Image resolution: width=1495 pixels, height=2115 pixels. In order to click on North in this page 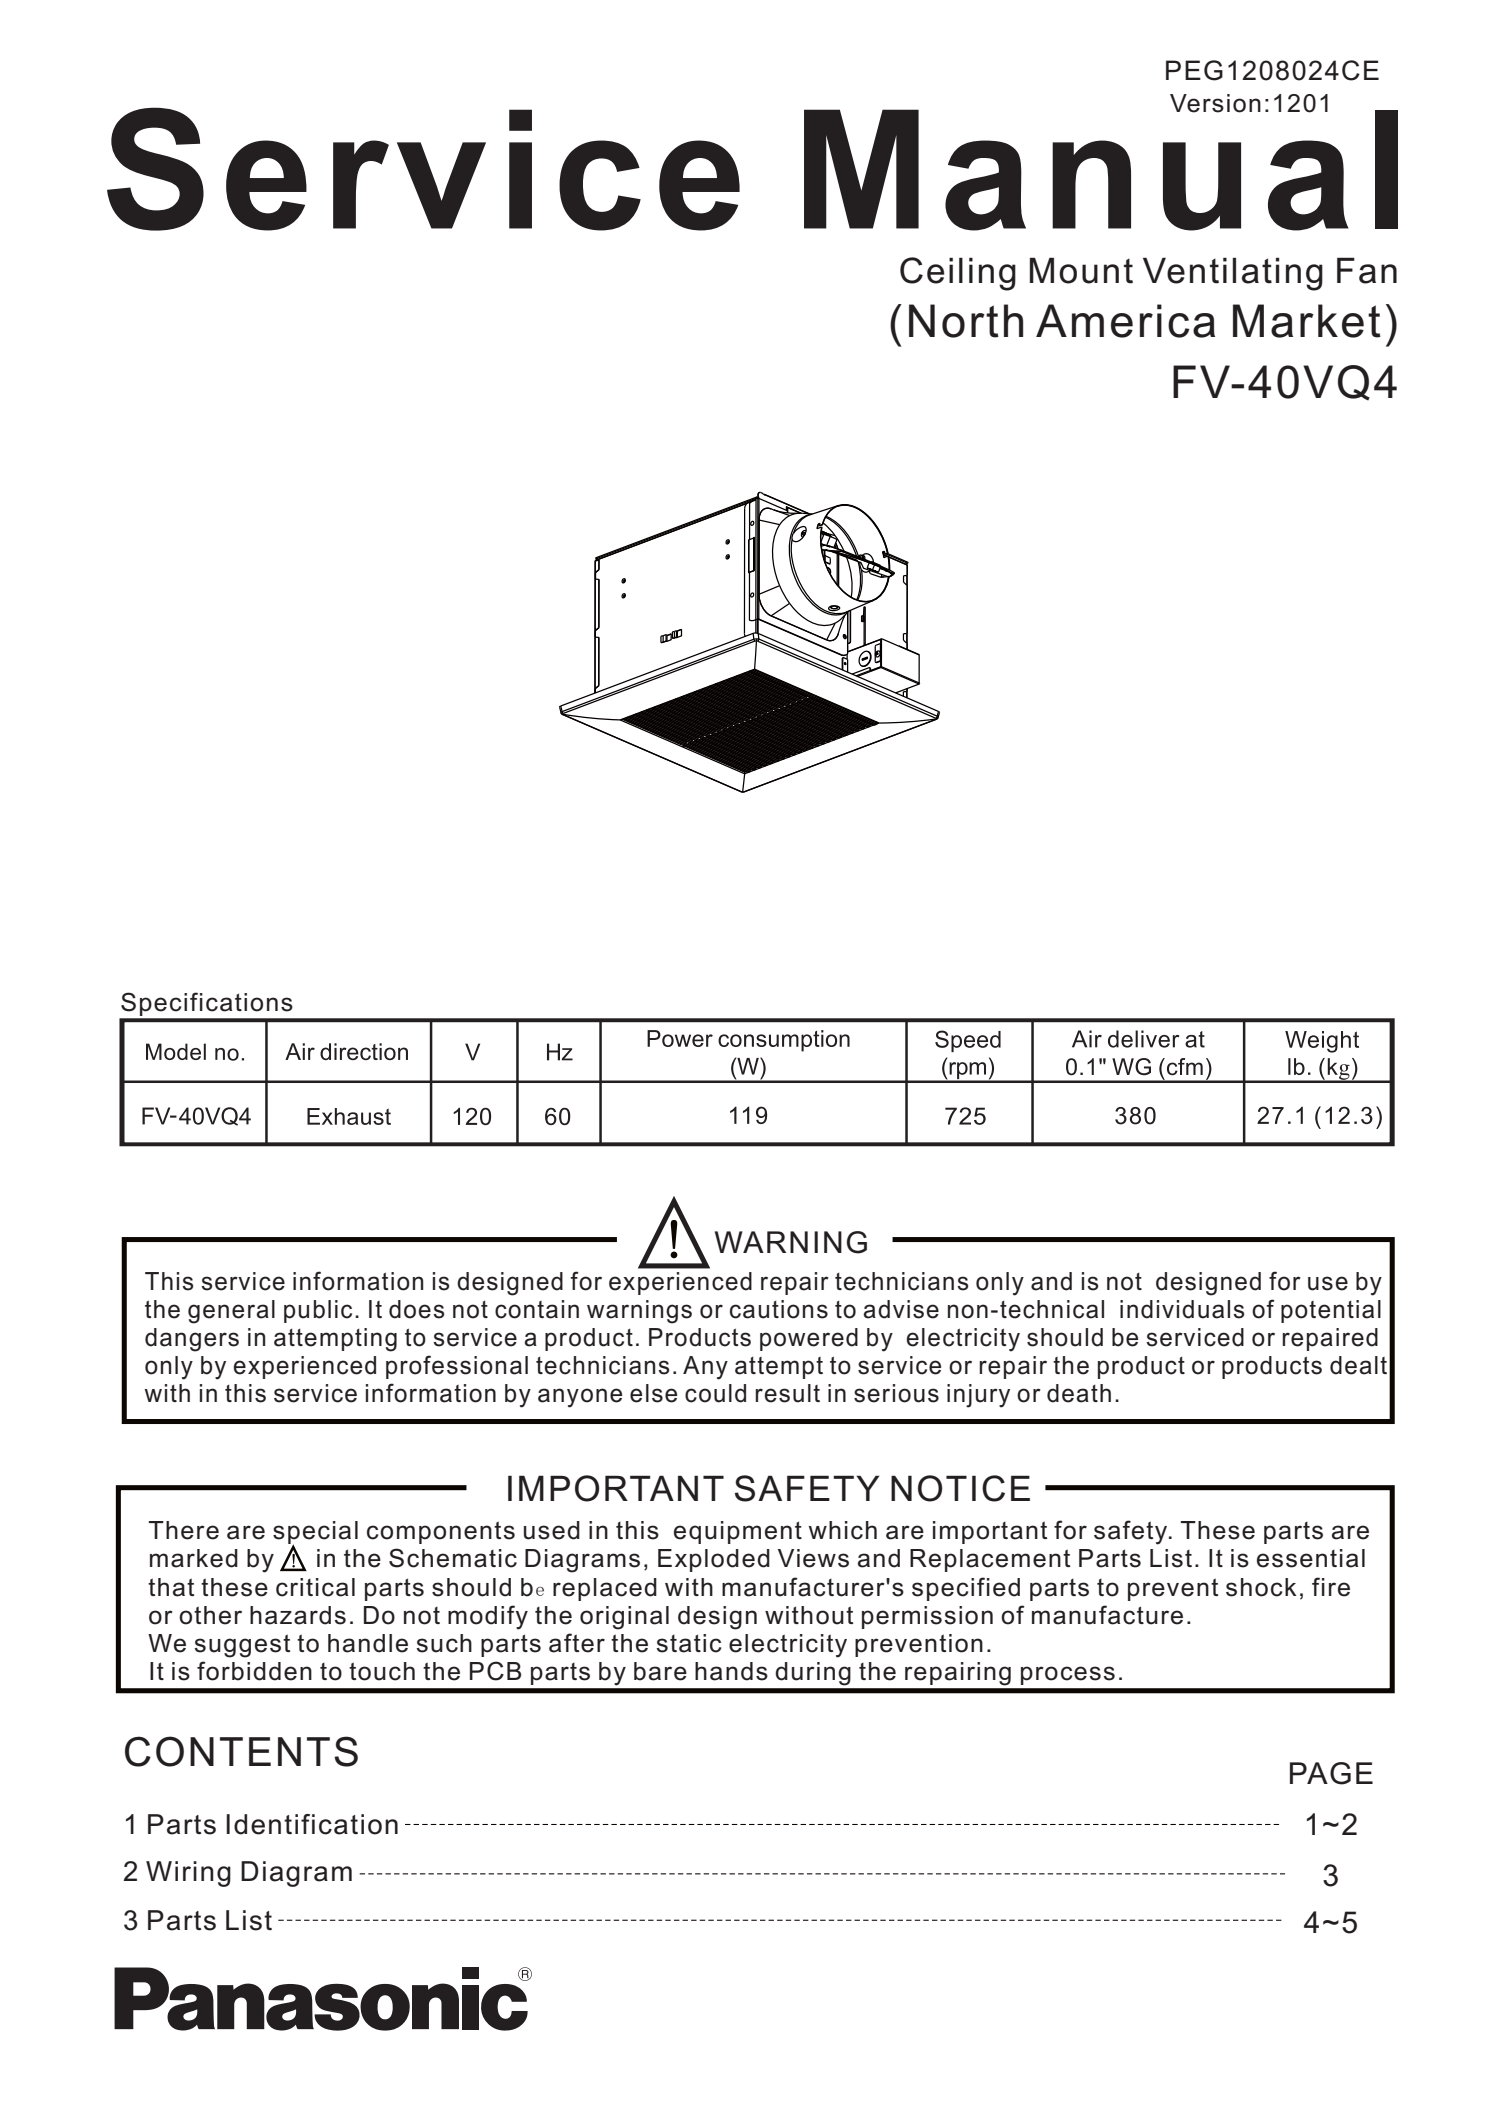, I will do `click(966, 321)`.
